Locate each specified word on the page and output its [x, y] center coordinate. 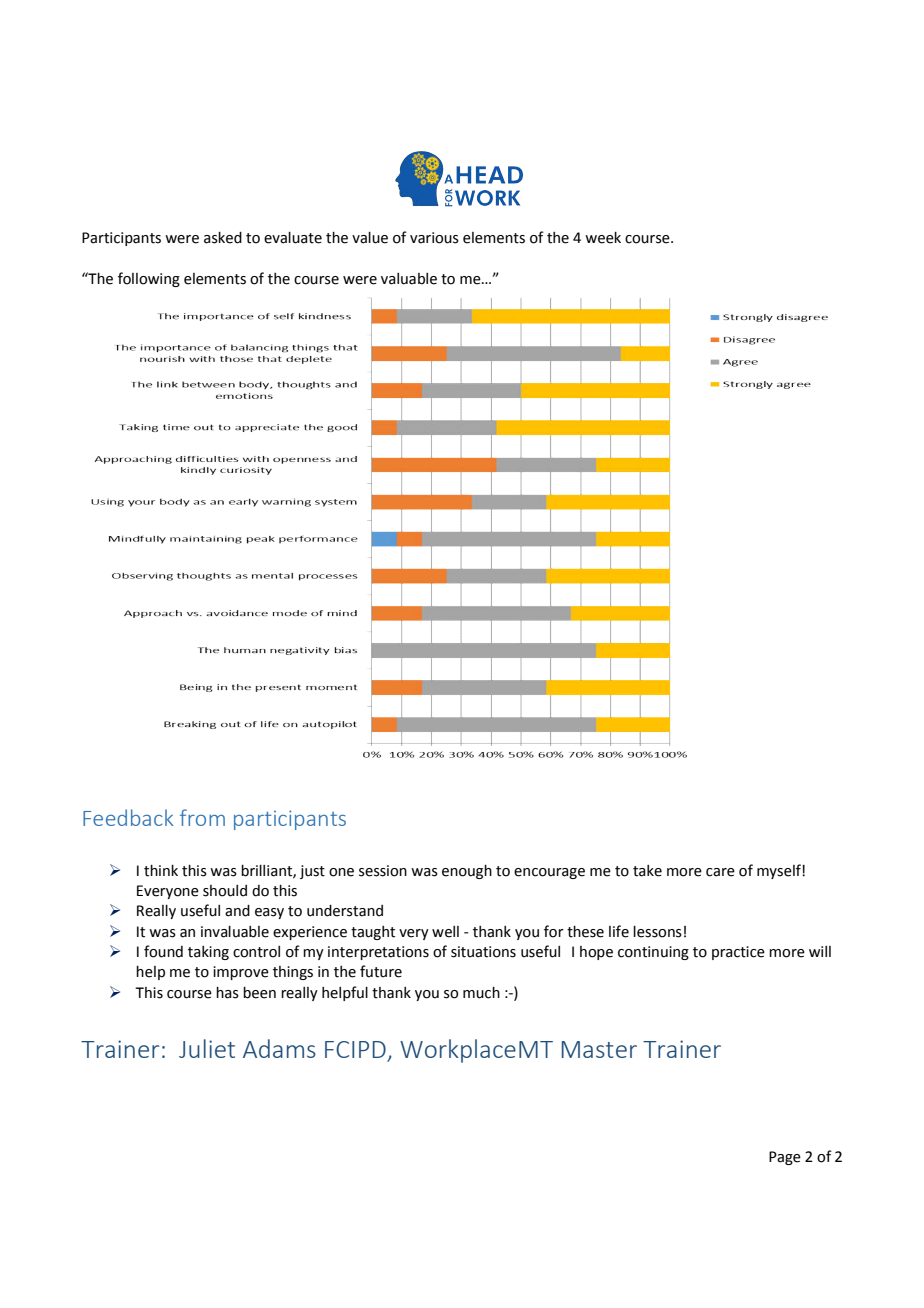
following [149, 279]
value [370, 238]
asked [223, 238]
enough [467, 872]
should [225, 891]
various [434, 238]
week [603, 238]
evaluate [293, 238]
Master [599, 1049]
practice [738, 953]
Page [785, 1158]
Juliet [207, 1048]
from [202, 817]
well [445, 932]
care [720, 872]
